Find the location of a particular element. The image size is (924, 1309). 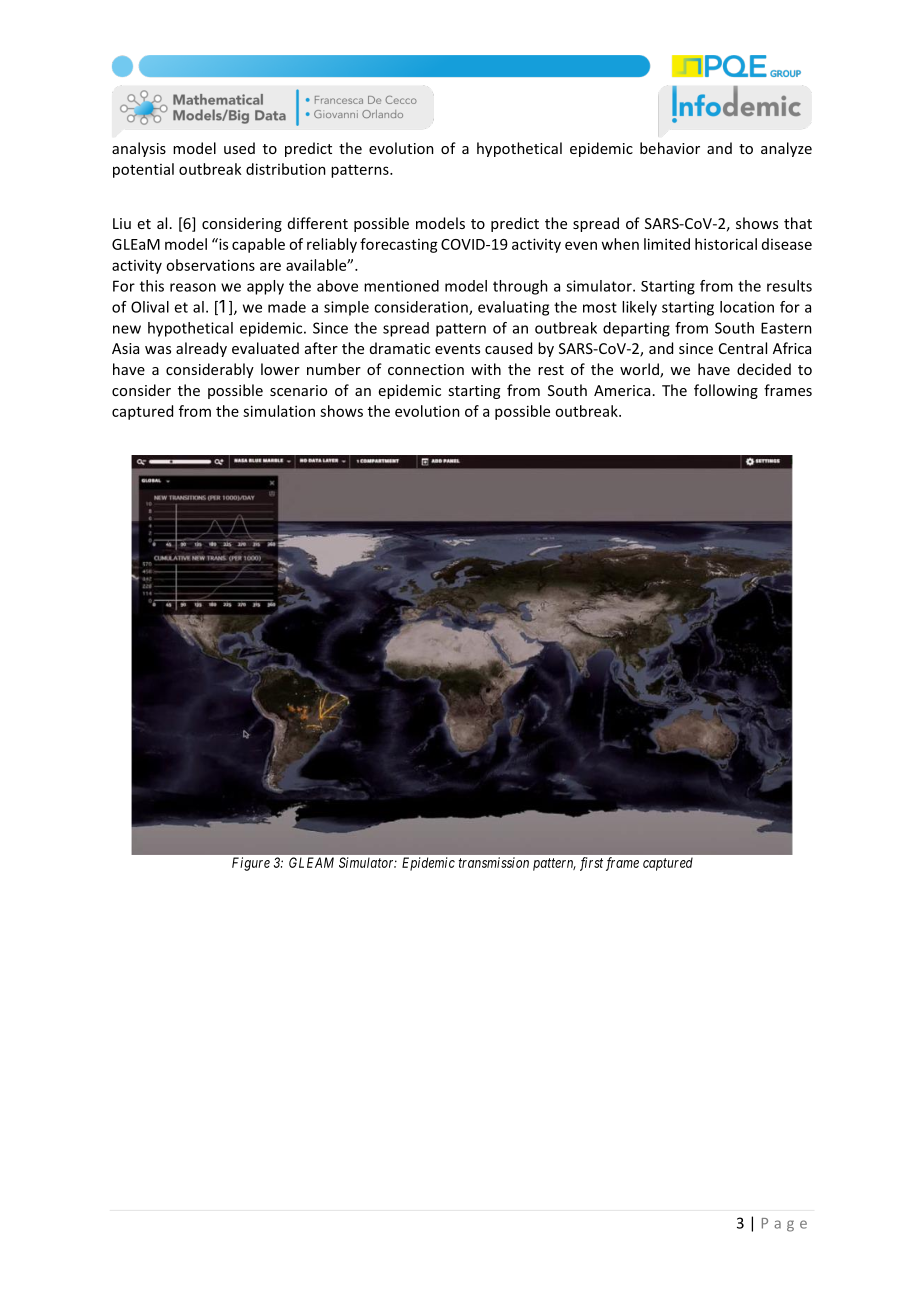

America is located at coordinates (622, 390).
